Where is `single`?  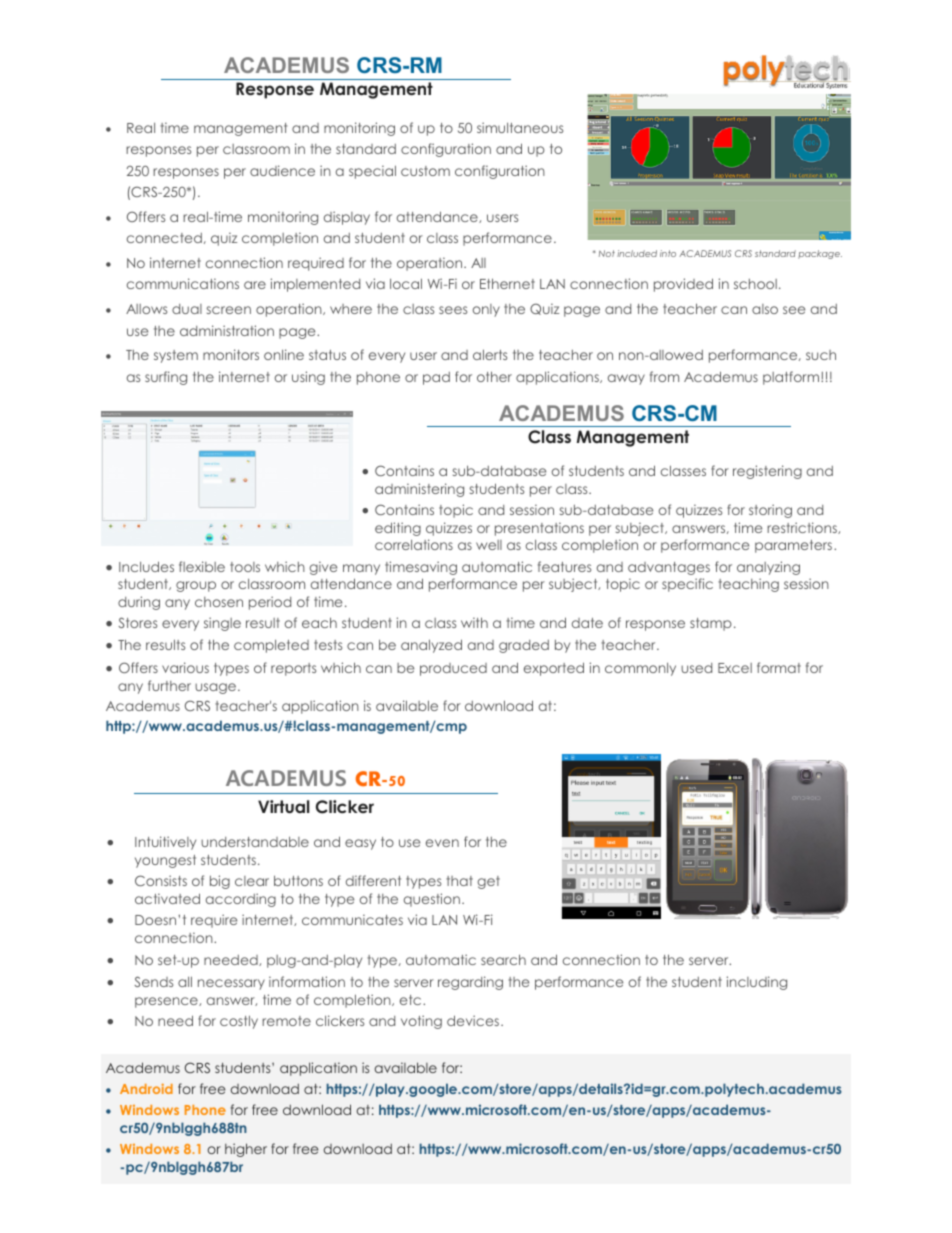
single is located at coordinates (222, 624).
